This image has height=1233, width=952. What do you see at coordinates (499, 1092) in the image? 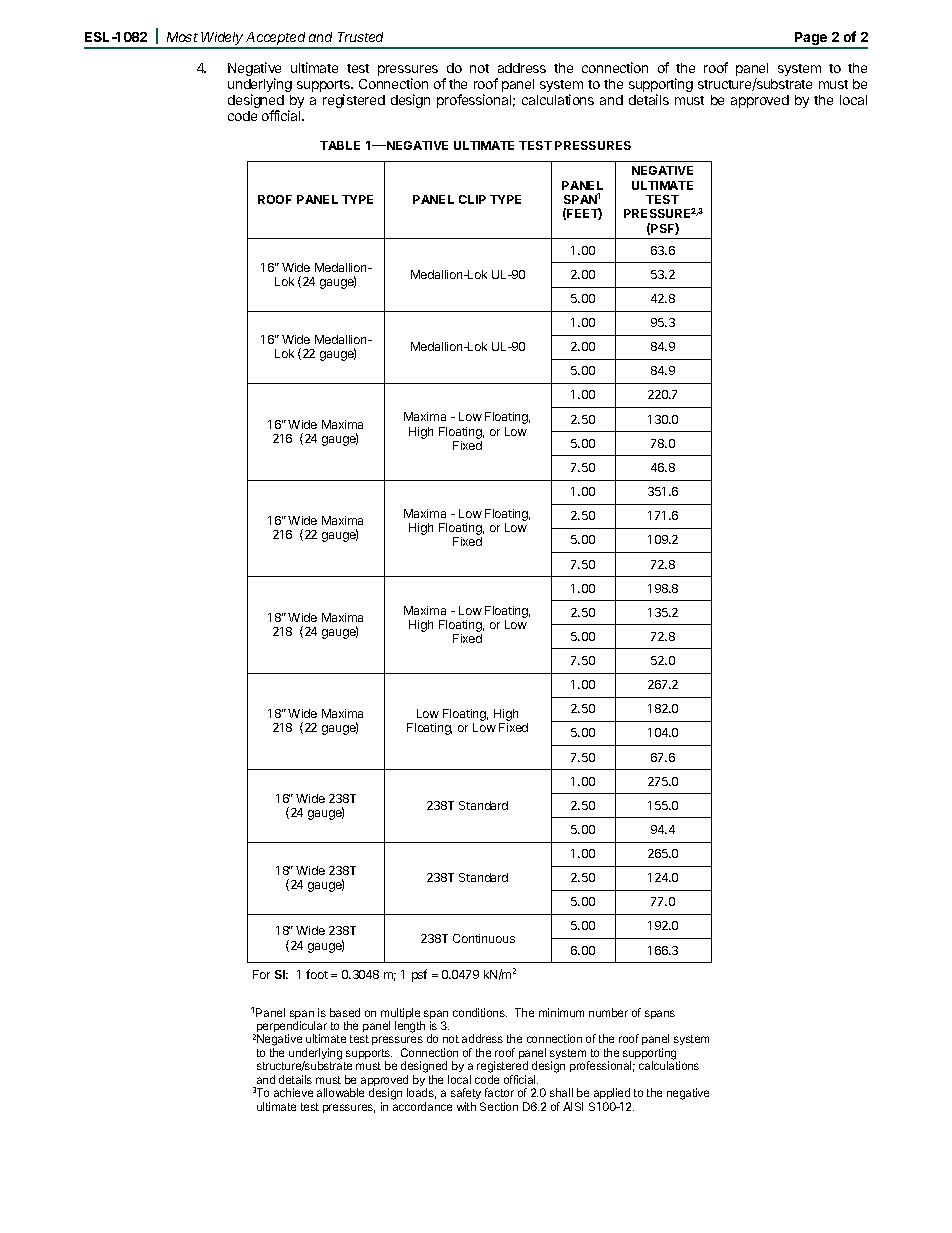
I see `factor` at bounding box center [499, 1092].
